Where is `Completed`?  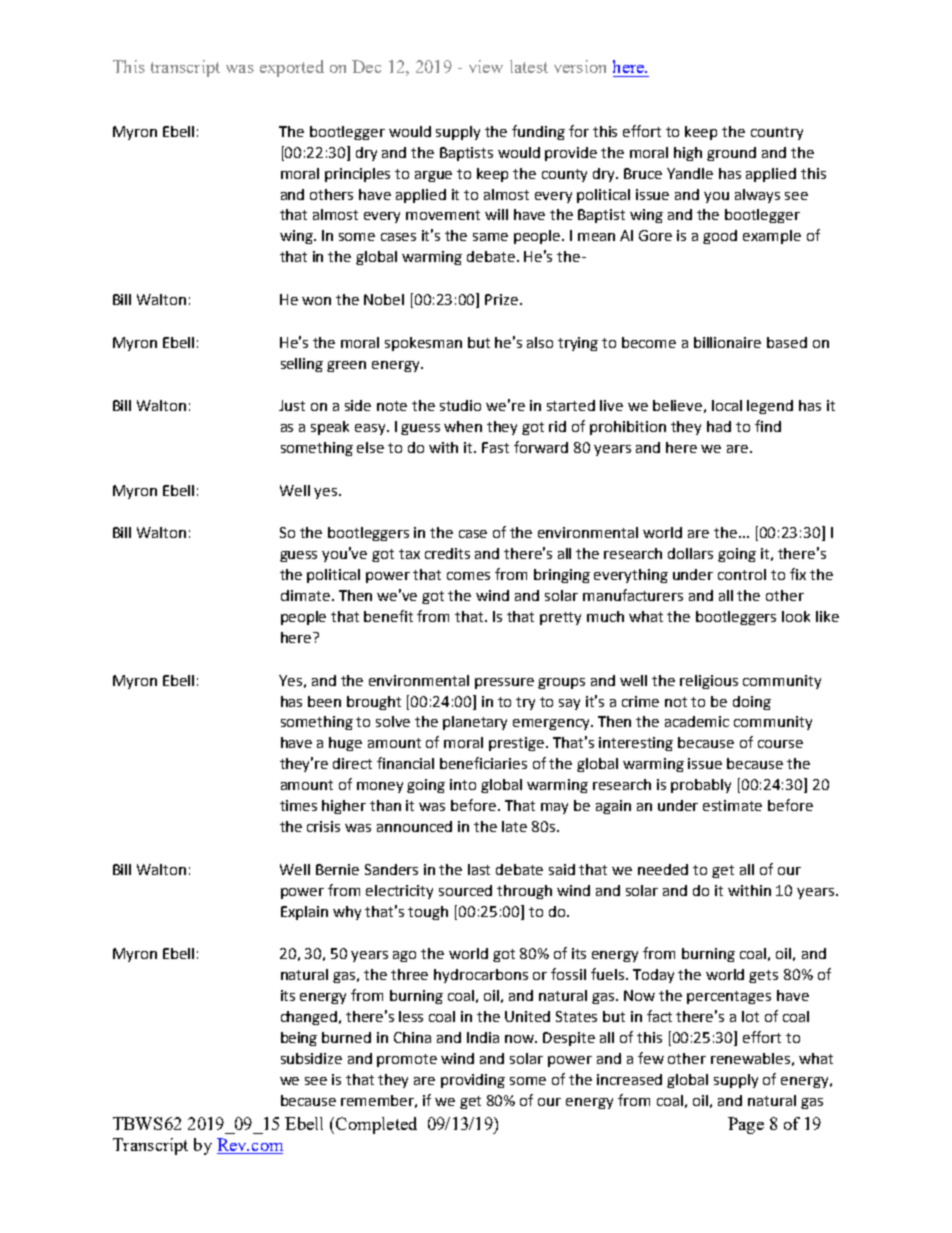
Completed is located at coordinates (376, 1125).
